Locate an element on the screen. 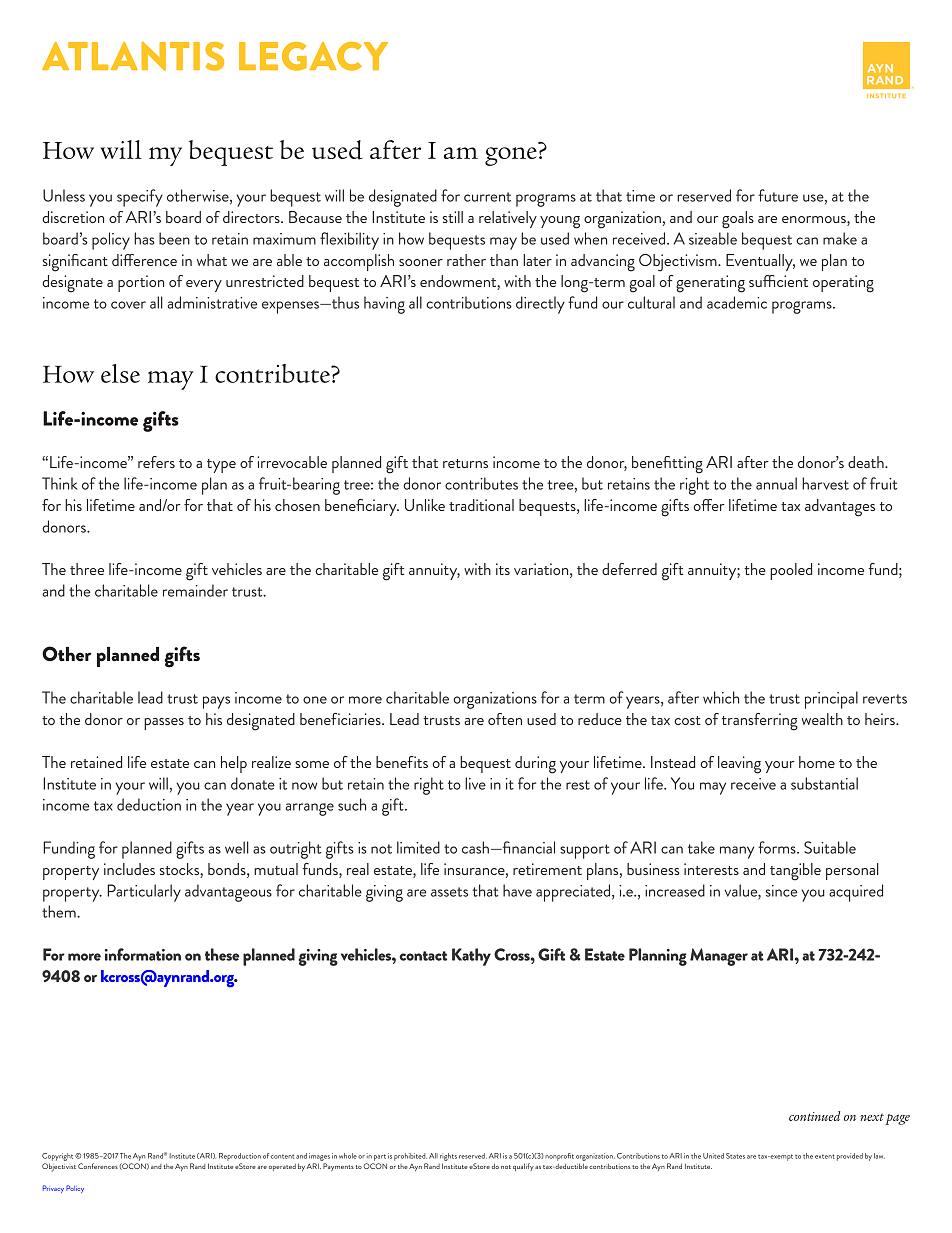 The image size is (952, 1233). Conferences is located at coordinates (98, 1166).
